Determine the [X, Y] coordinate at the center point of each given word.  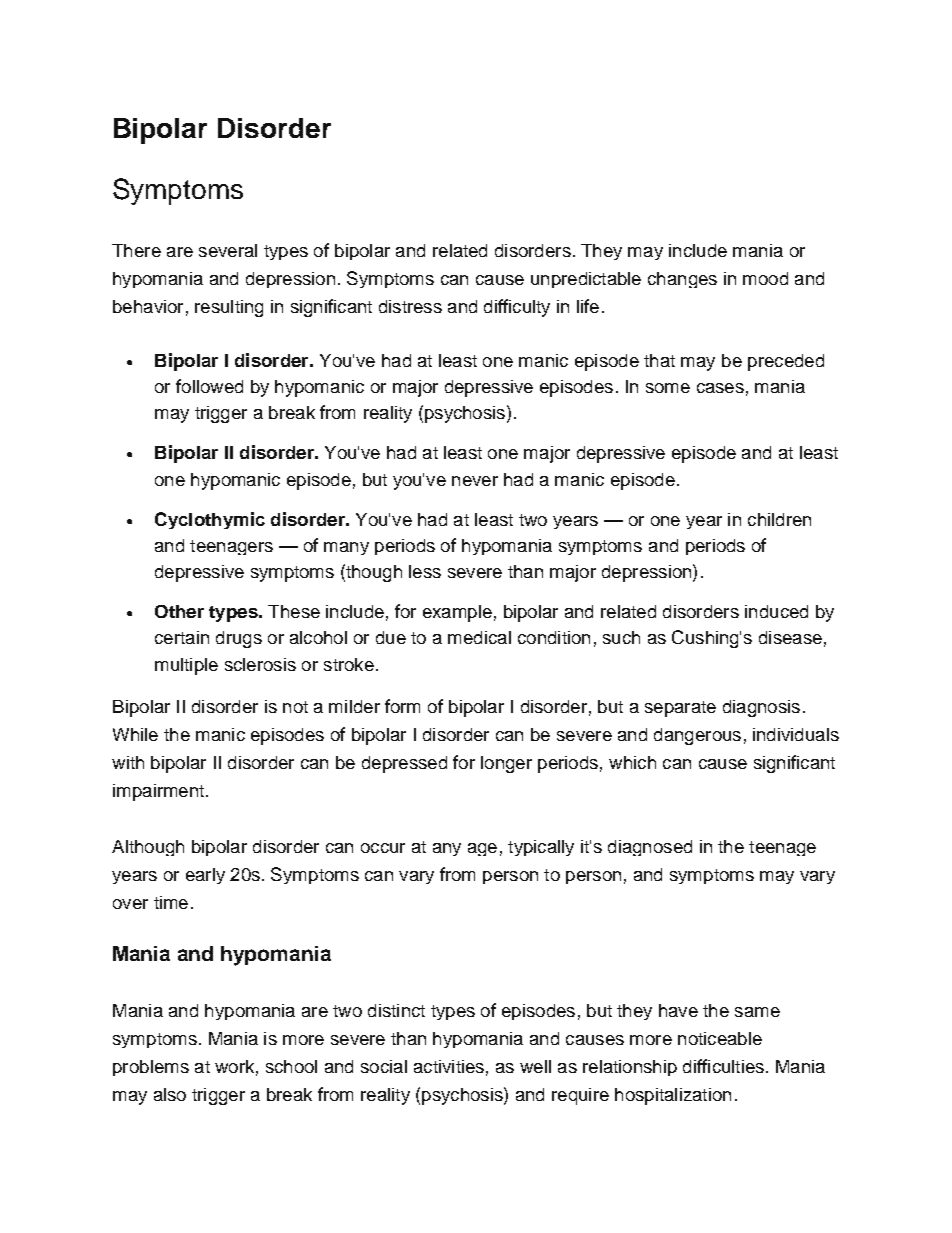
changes [682, 280]
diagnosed [650, 848]
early [205, 876]
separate [680, 709]
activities [449, 1066]
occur [383, 848]
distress [410, 306]
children [779, 519]
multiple [186, 666]
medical [479, 637]
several [228, 250]
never [475, 481]
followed [209, 386]
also [170, 1094]
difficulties [723, 1066]
